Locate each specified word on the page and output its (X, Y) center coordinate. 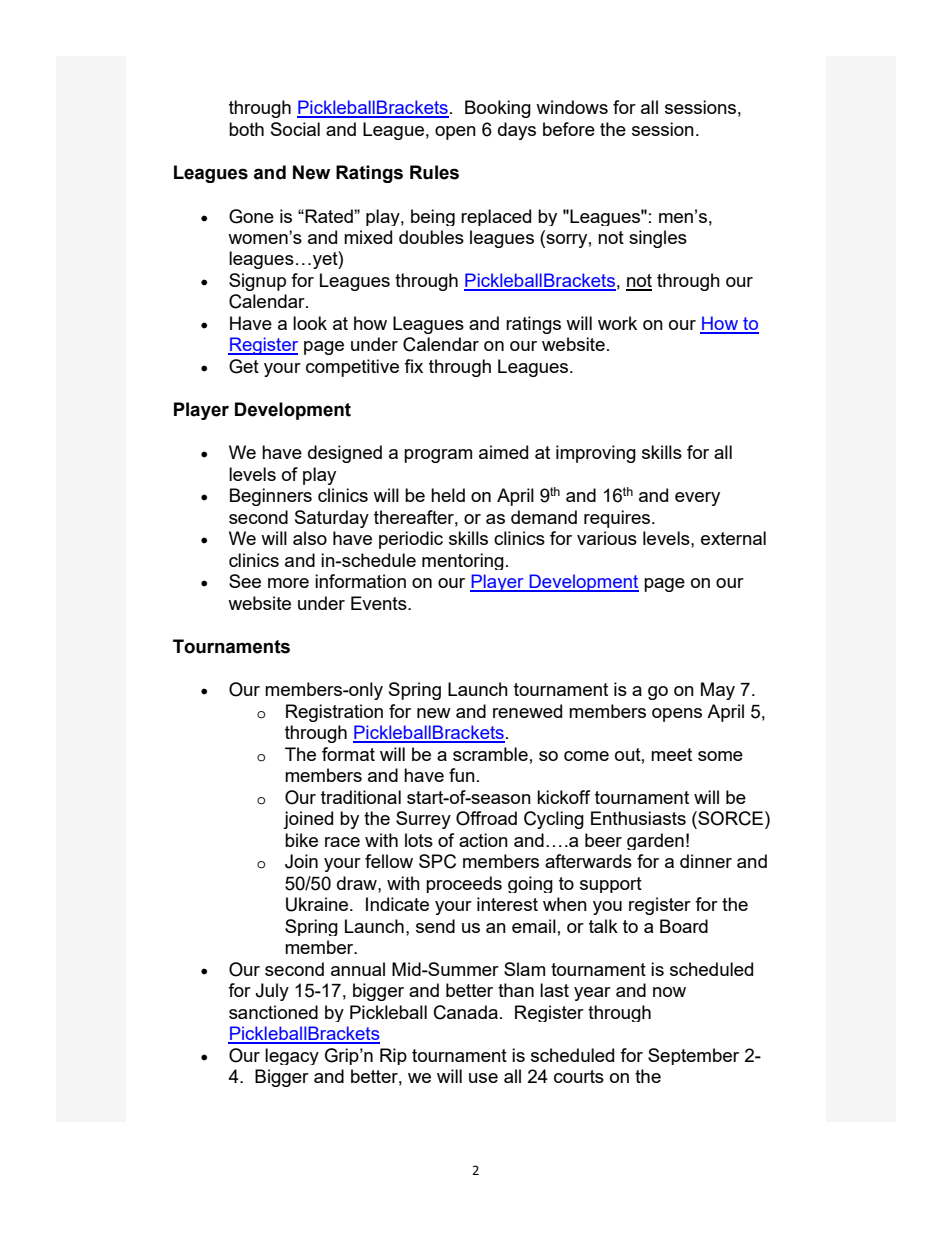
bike (301, 840)
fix (413, 366)
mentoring (463, 561)
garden (655, 841)
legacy (292, 1056)
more (288, 583)
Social (295, 129)
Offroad (486, 818)
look (310, 323)
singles (658, 239)
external (733, 538)
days (517, 131)
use (483, 1078)
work (617, 323)
